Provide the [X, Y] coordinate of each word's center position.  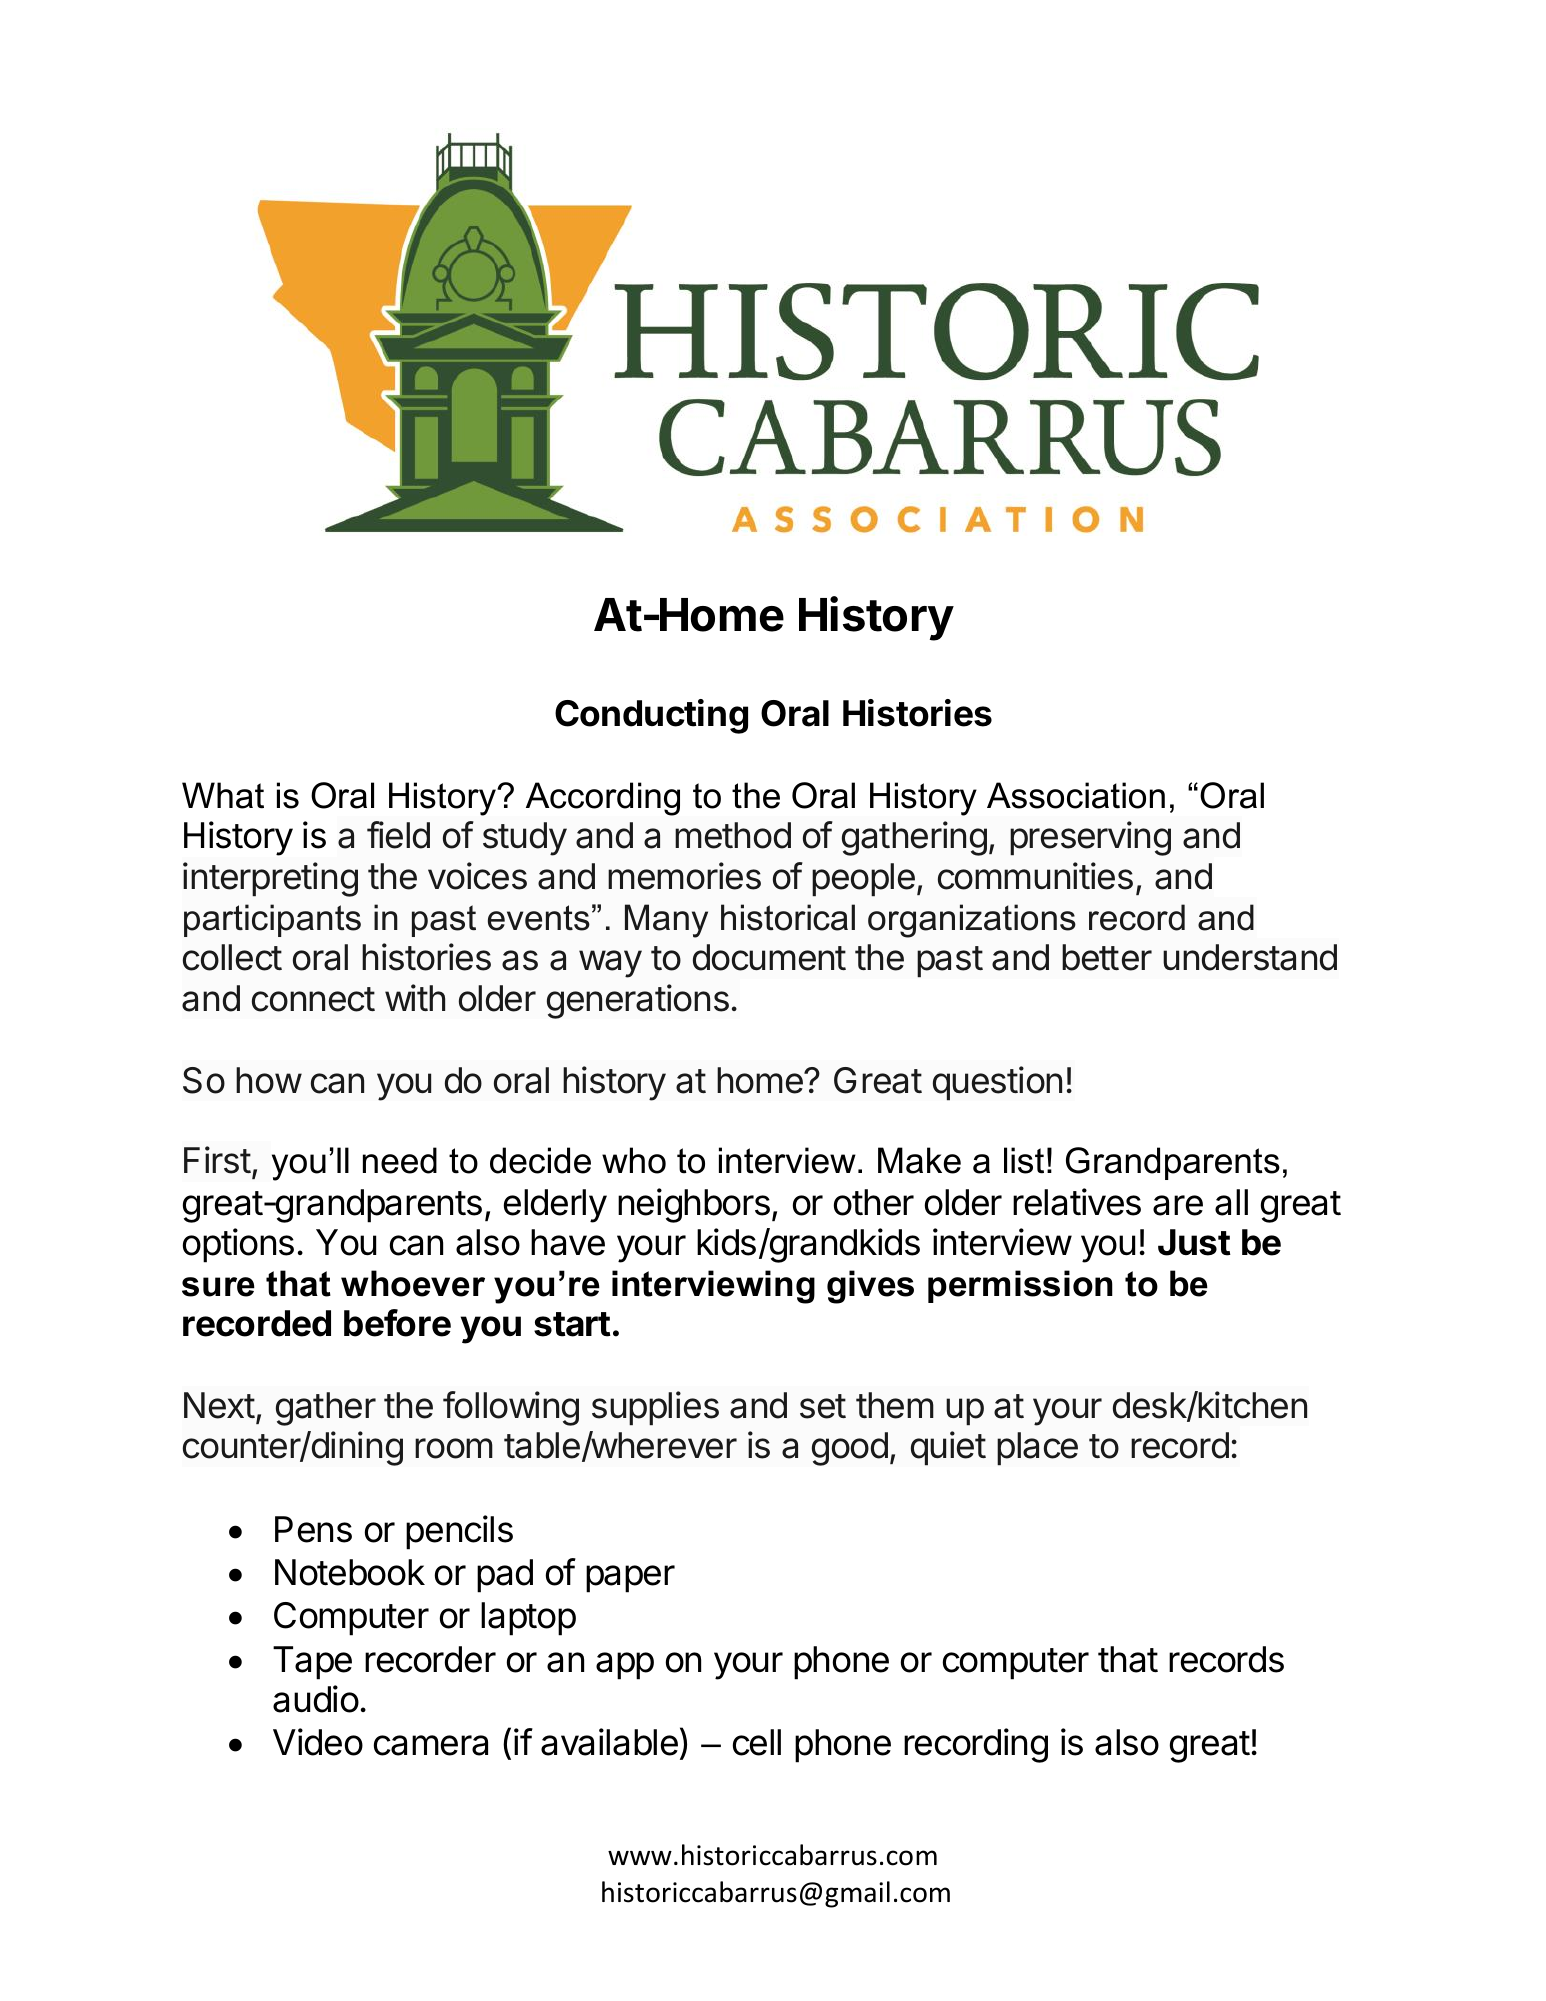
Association [1076, 795]
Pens [313, 1529]
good [850, 1449]
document [769, 957]
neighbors [694, 1205]
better [1107, 957]
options [238, 1245]
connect [313, 999]
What [223, 795]
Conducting [651, 716]
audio [316, 1699]
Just [1194, 1242]
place [1037, 1449]
